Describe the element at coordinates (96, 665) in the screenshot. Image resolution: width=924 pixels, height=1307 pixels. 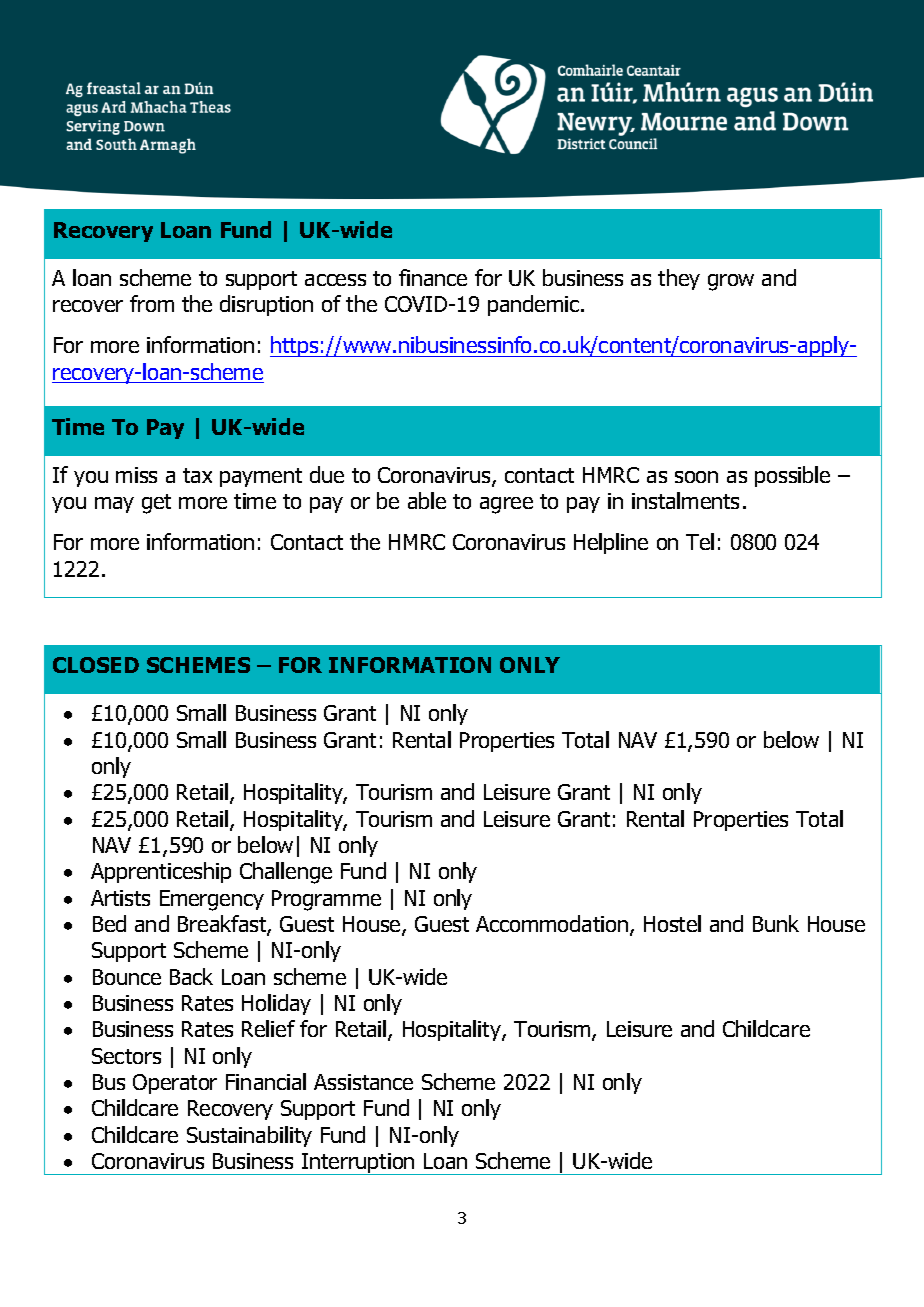
I see `CLOSED` at that location.
